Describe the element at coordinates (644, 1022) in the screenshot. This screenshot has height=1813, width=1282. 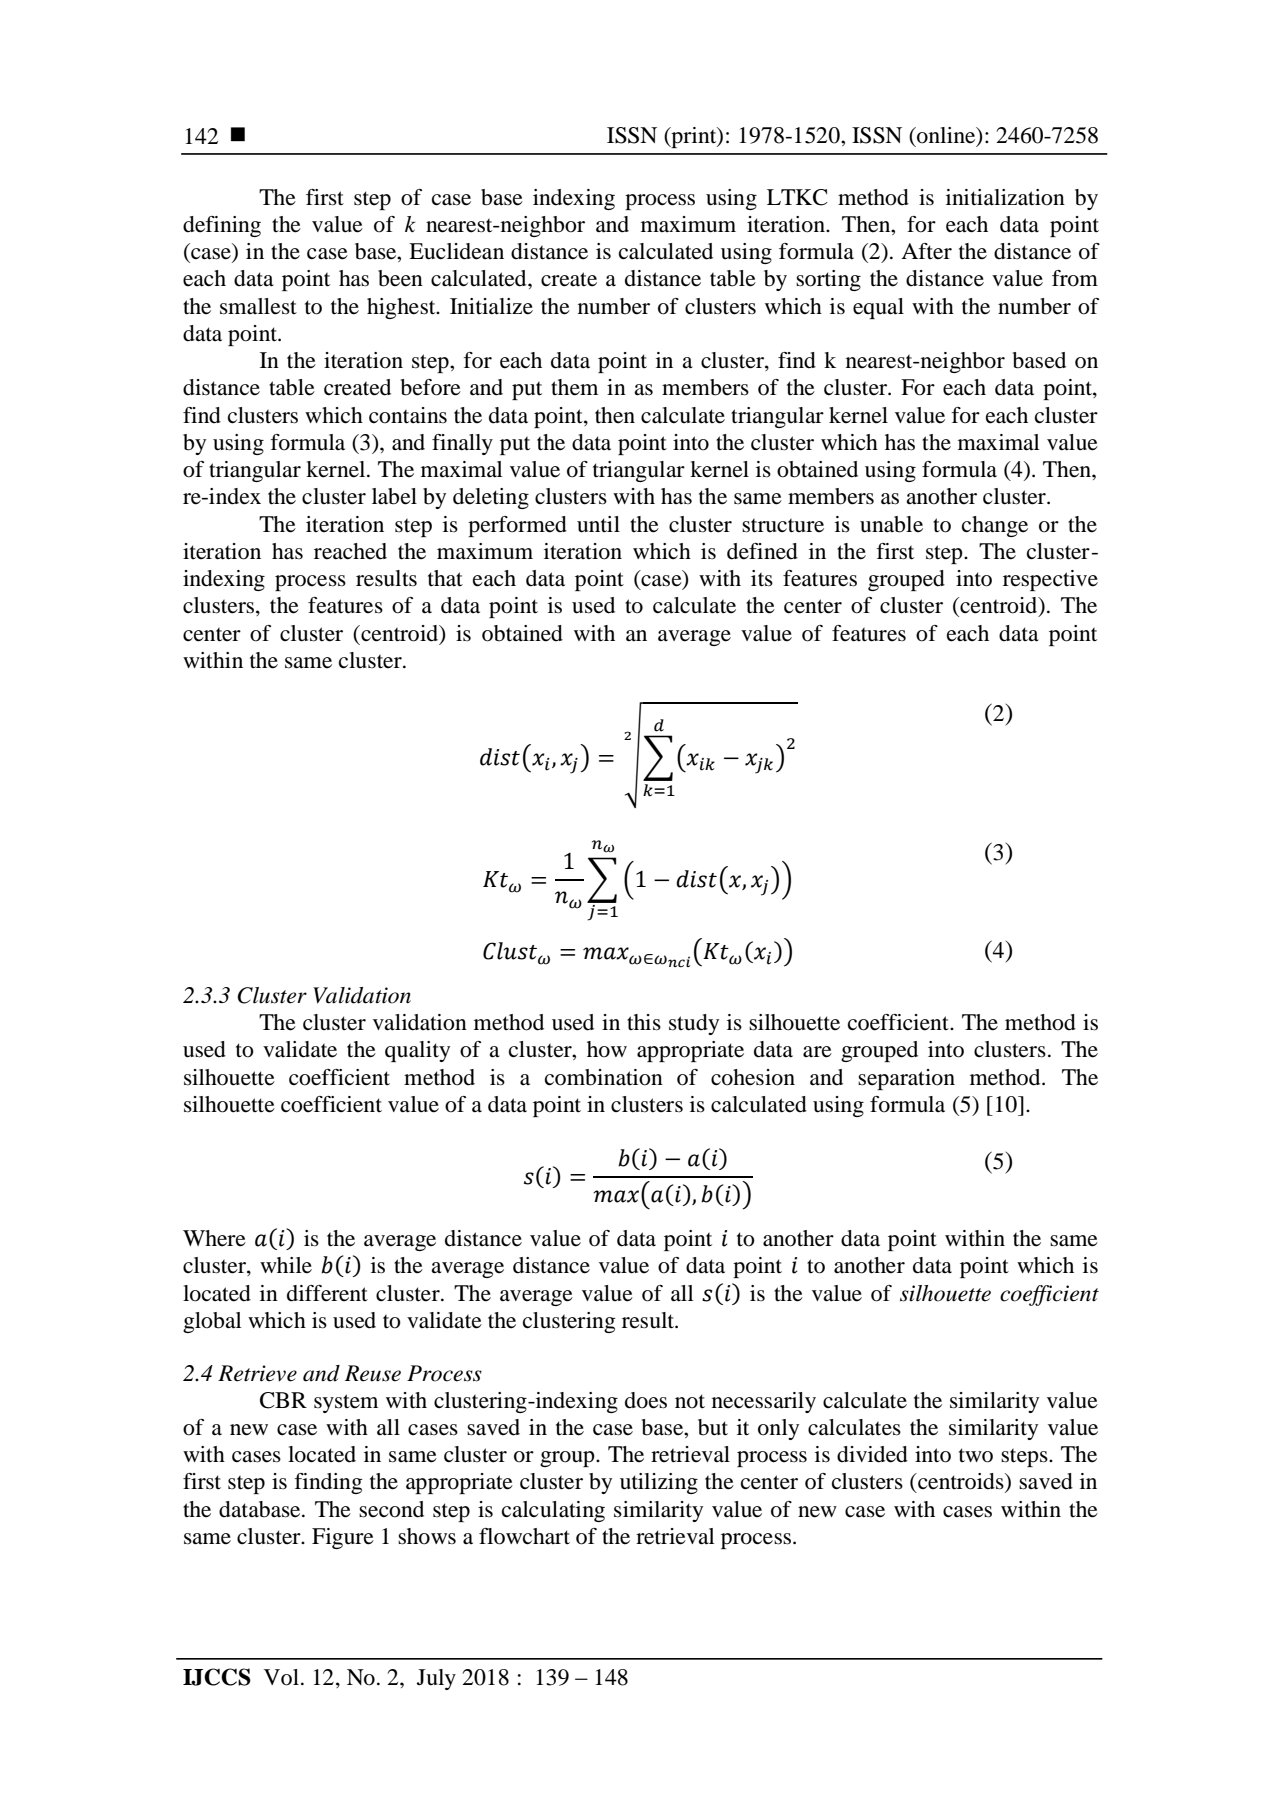
I see `this` at that location.
